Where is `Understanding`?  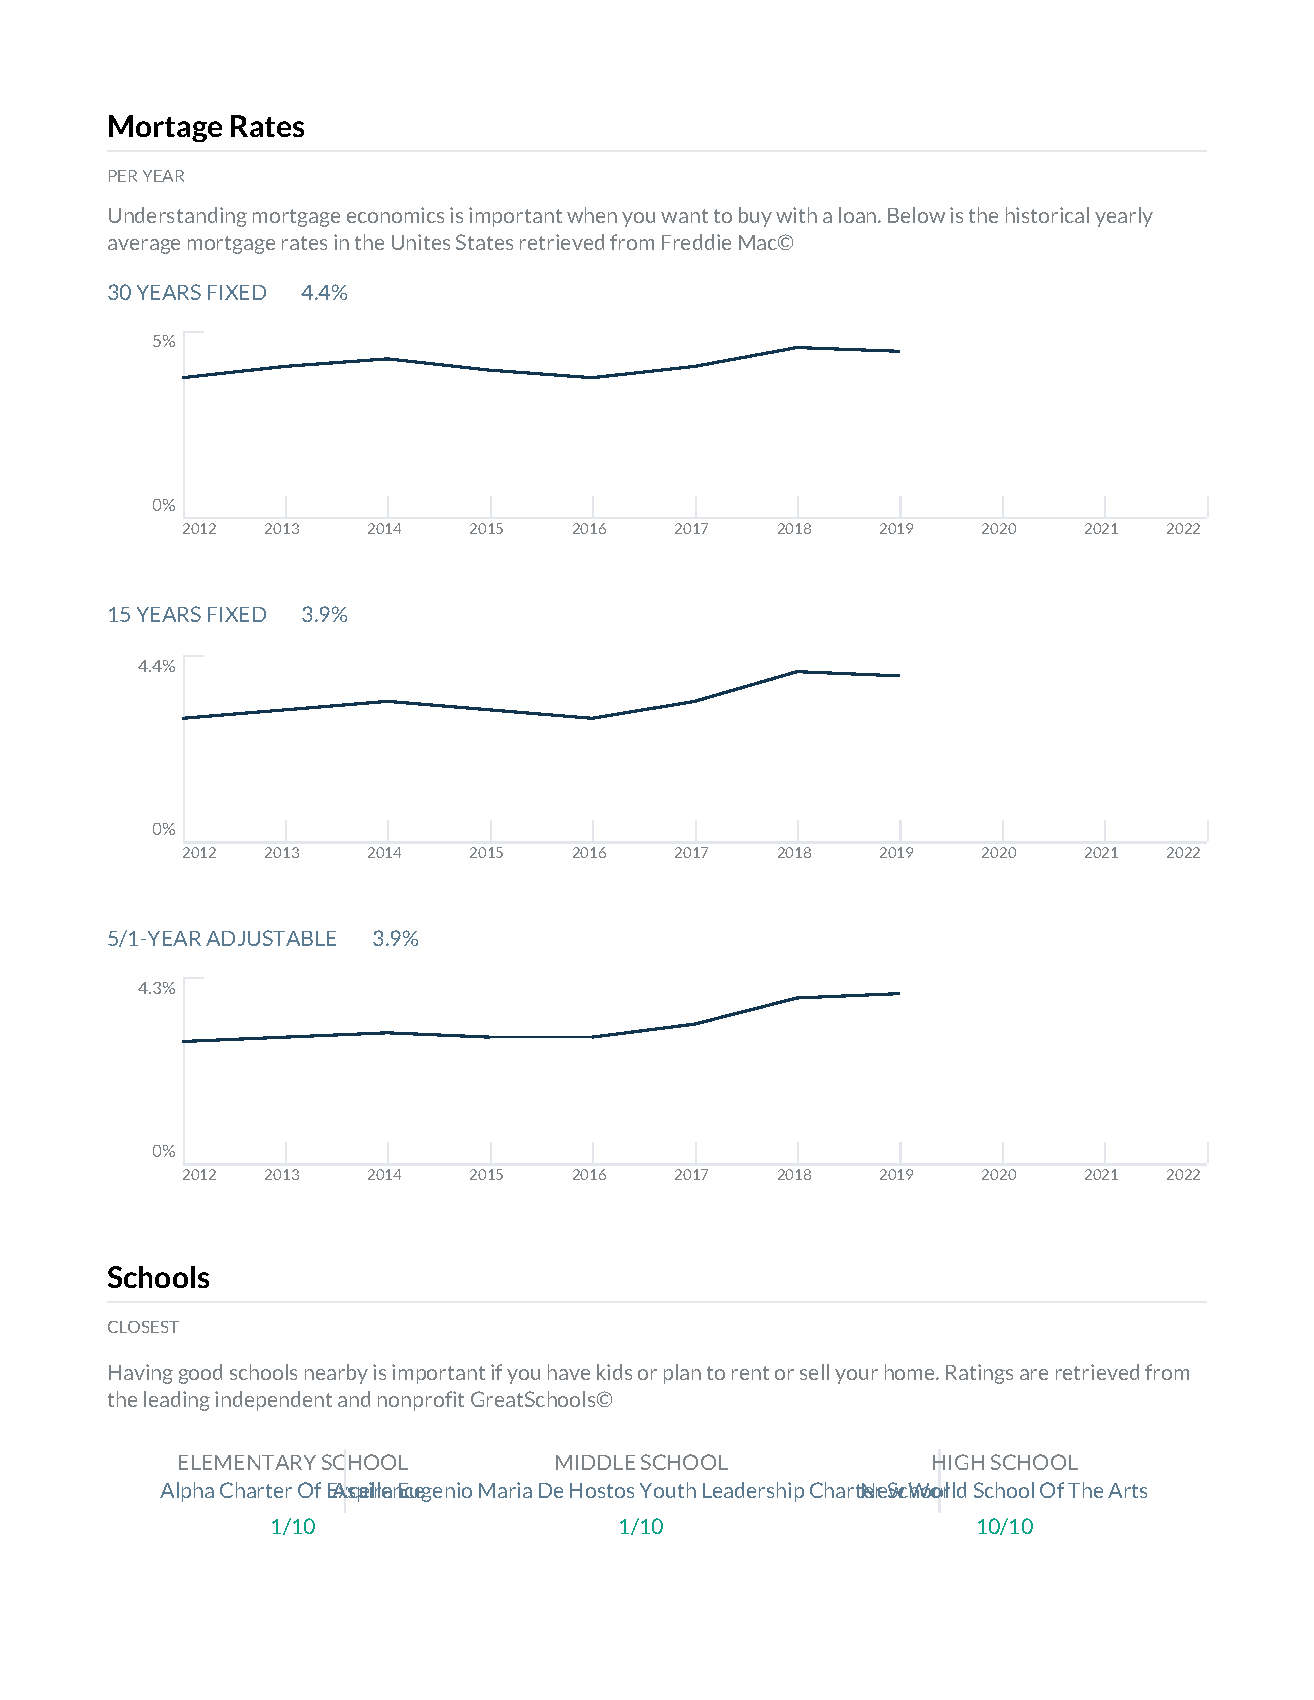 Understanding is located at coordinates (178, 217).
